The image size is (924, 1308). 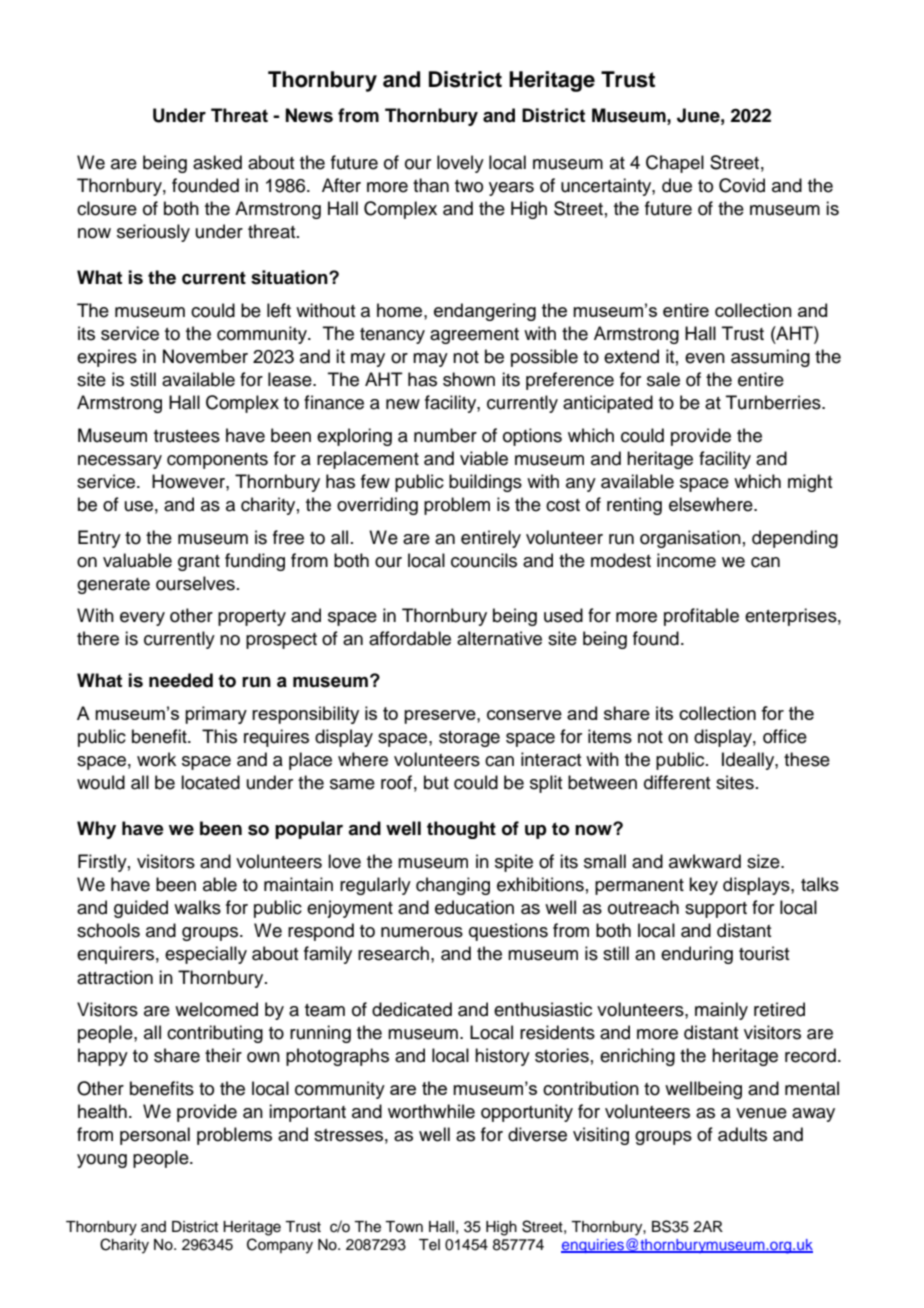 What do you see at coordinates (742, 185) in the document?
I see `Covid` at bounding box center [742, 185].
